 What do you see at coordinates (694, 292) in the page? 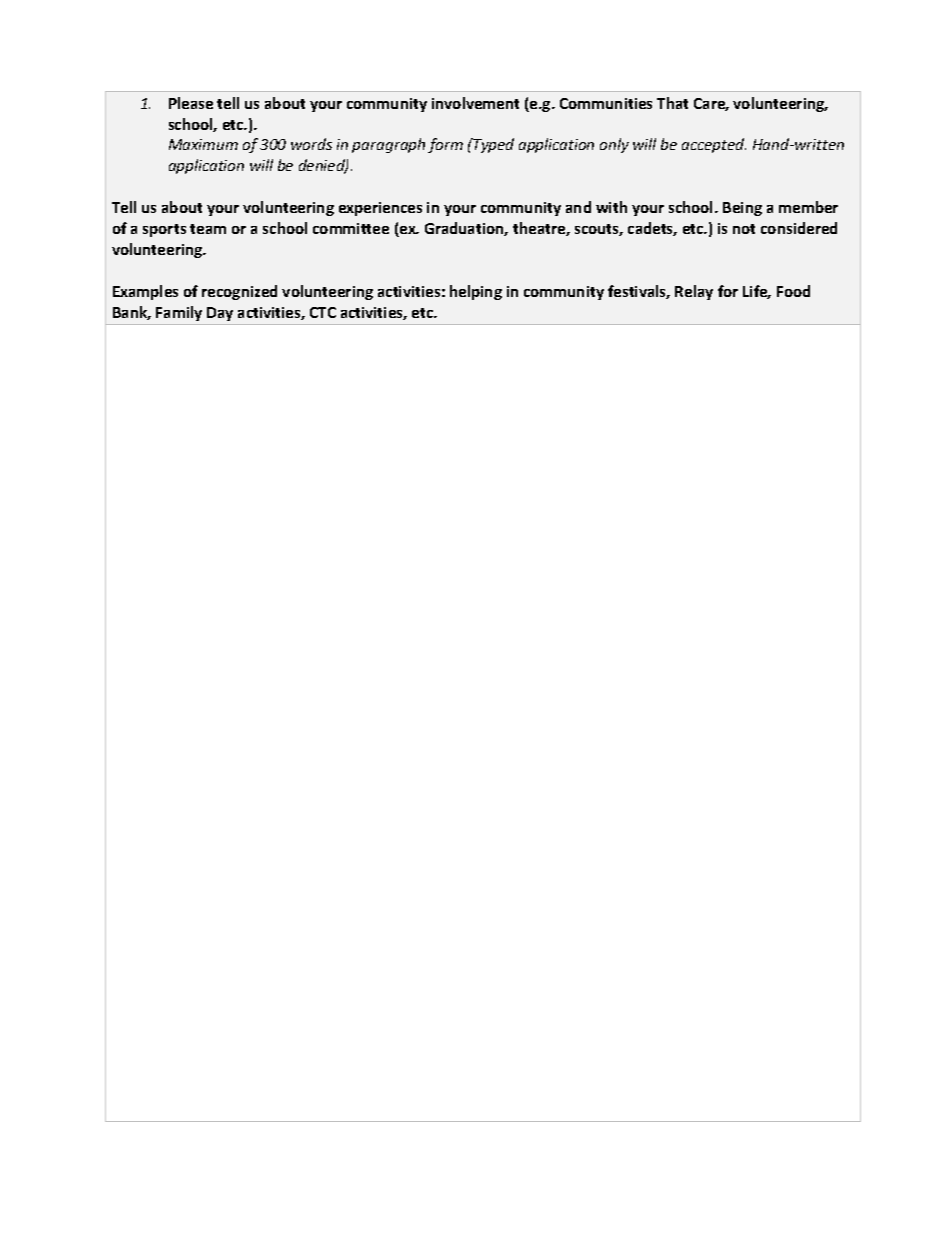
I see `Relay` at bounding box center [694, 292].
